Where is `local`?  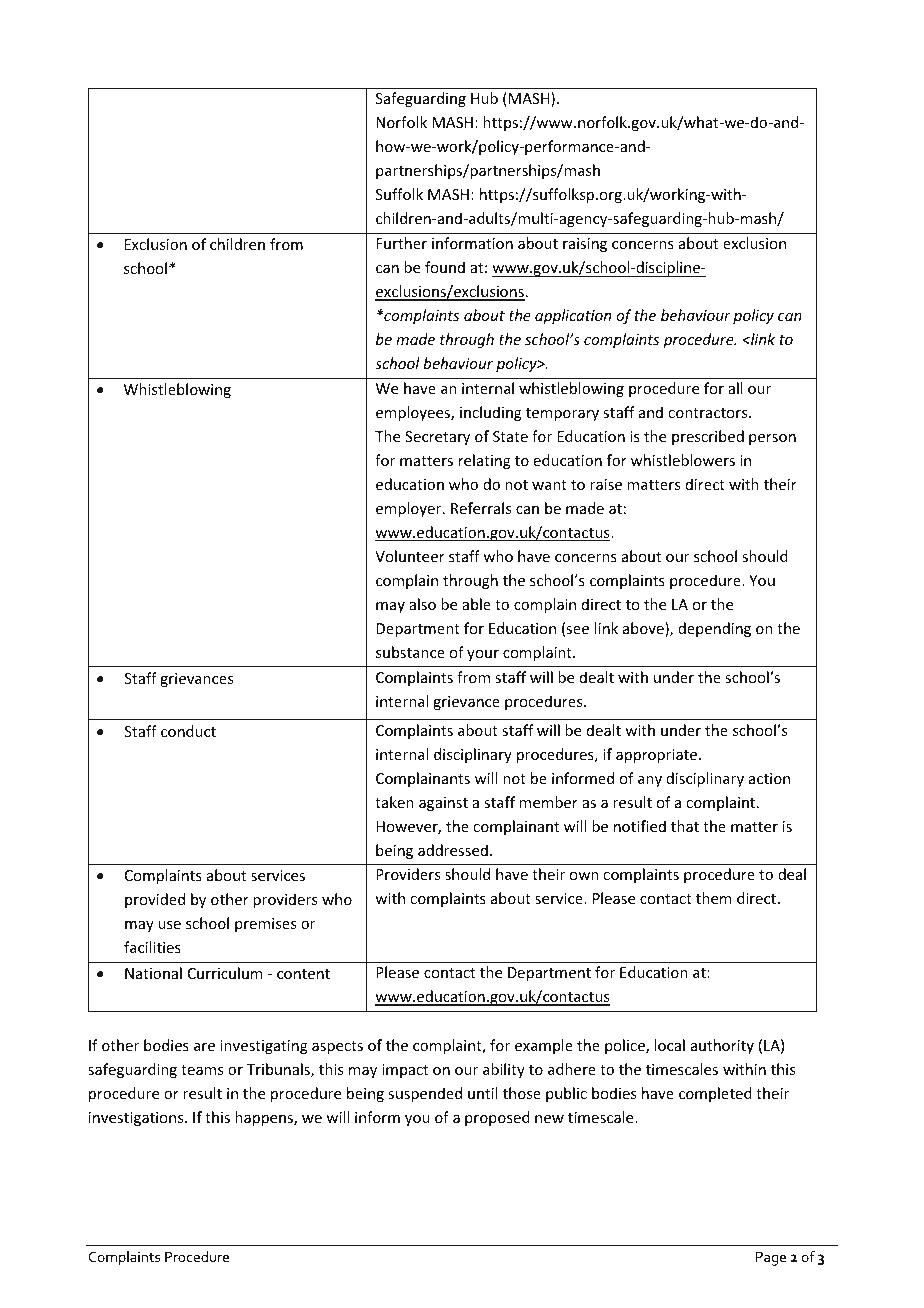
local is located at coordinates (669, 1045).
